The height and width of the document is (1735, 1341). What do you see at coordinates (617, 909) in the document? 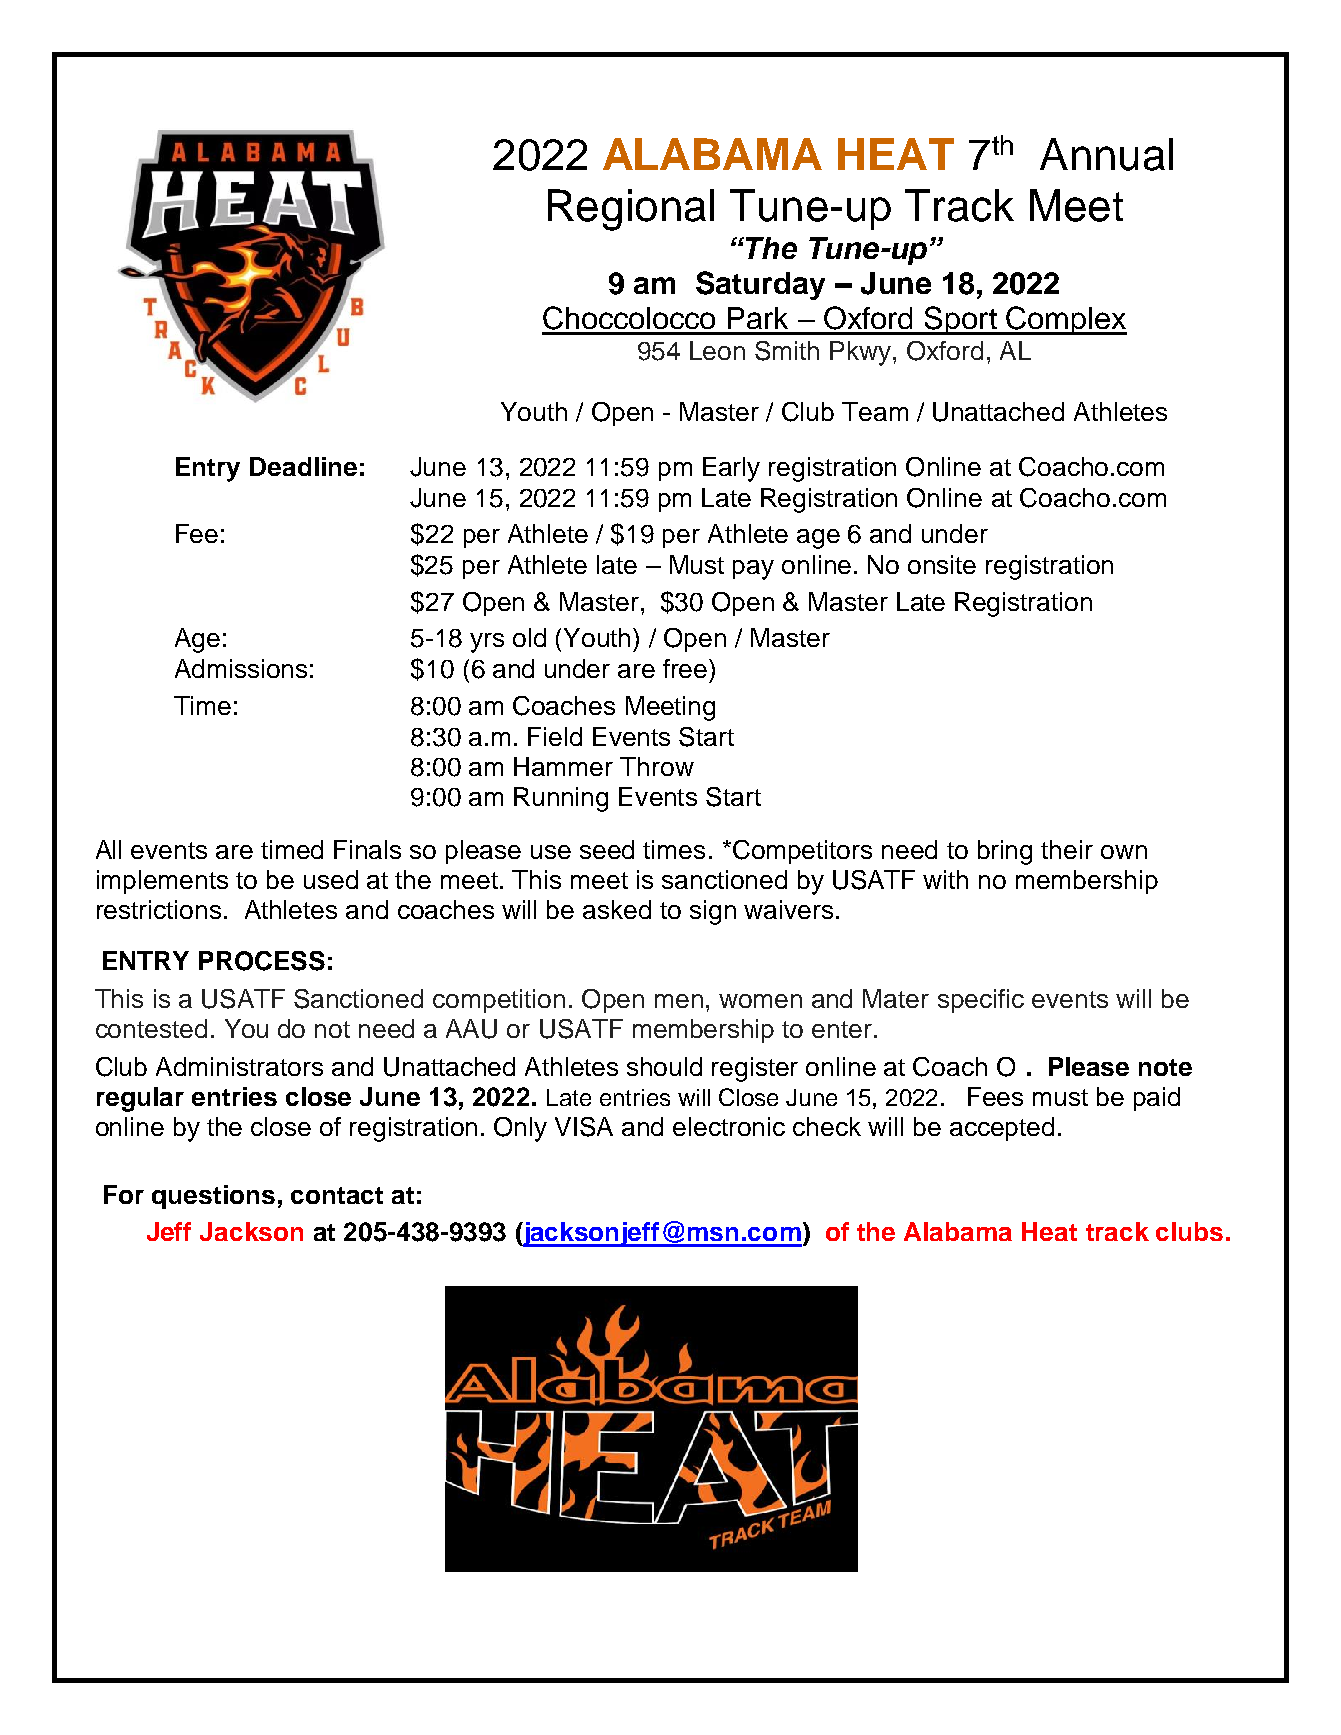
I see `asked` at bounding box center [617, 909].
